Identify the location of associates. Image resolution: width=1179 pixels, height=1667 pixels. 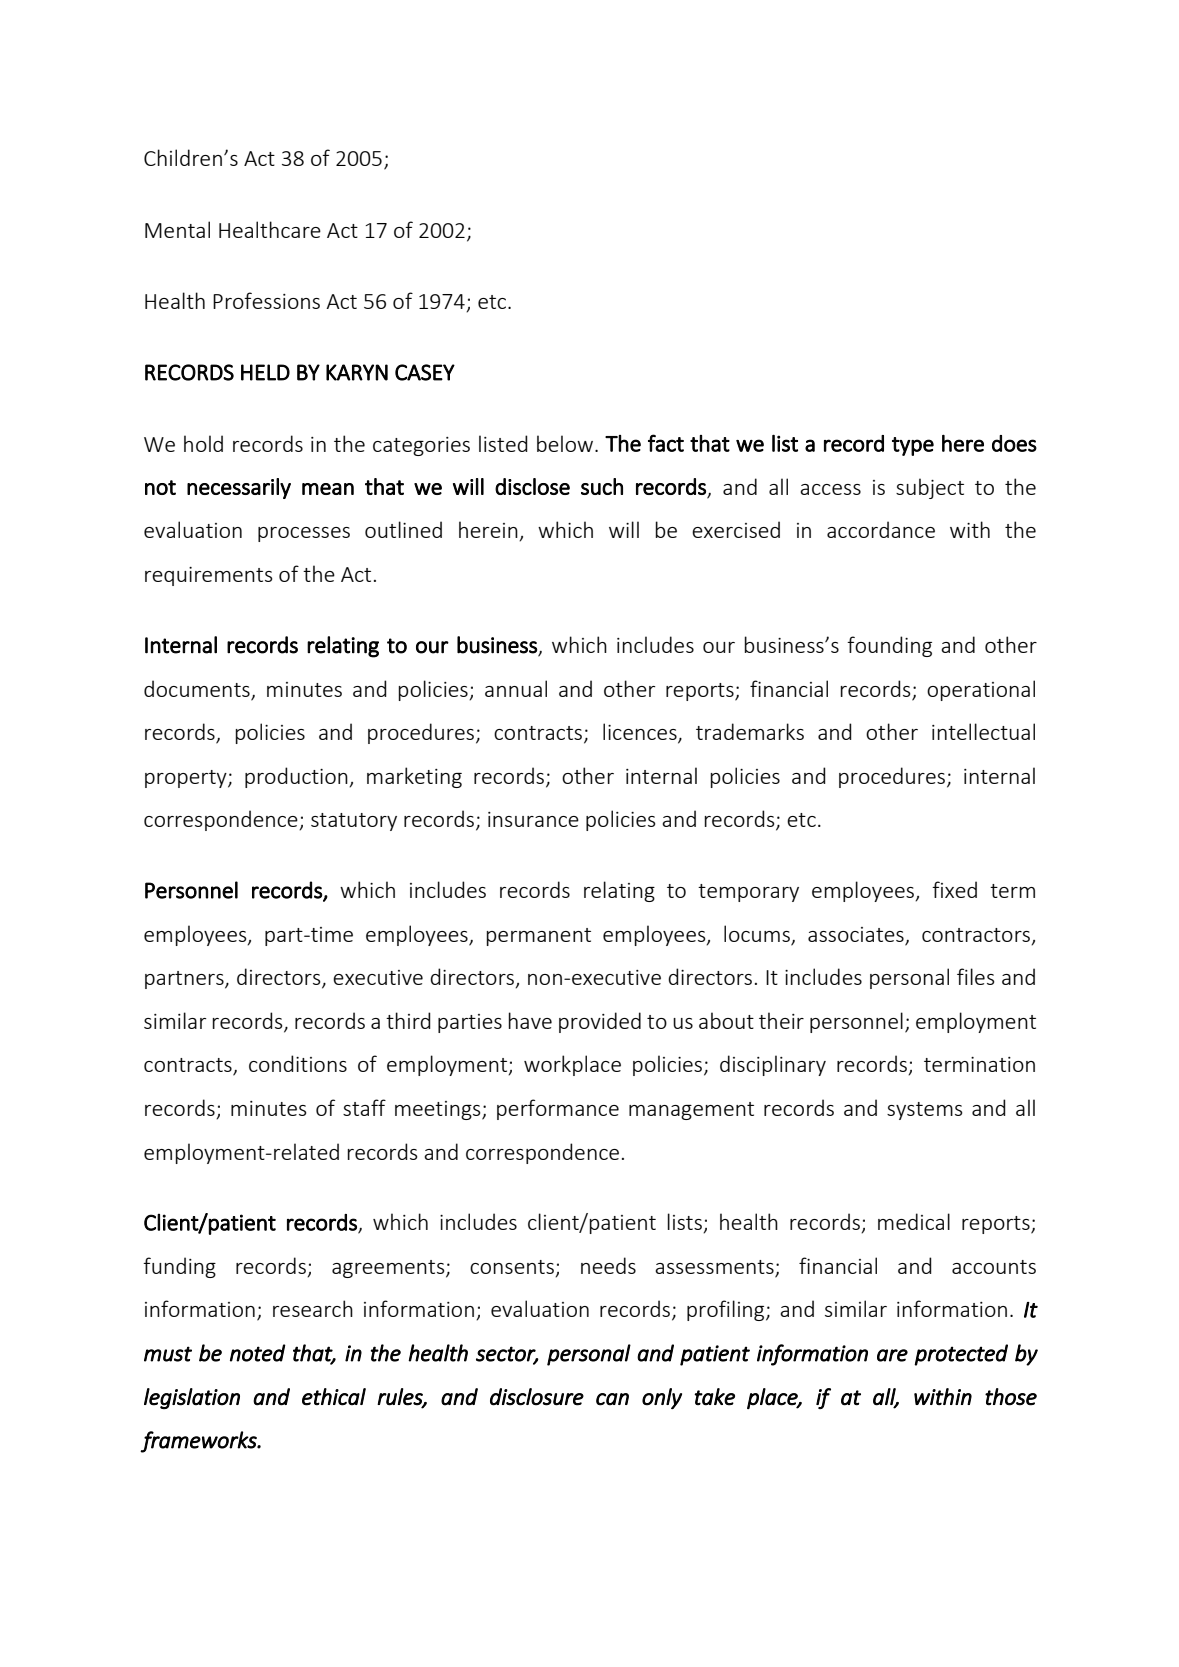
(857, 936).
